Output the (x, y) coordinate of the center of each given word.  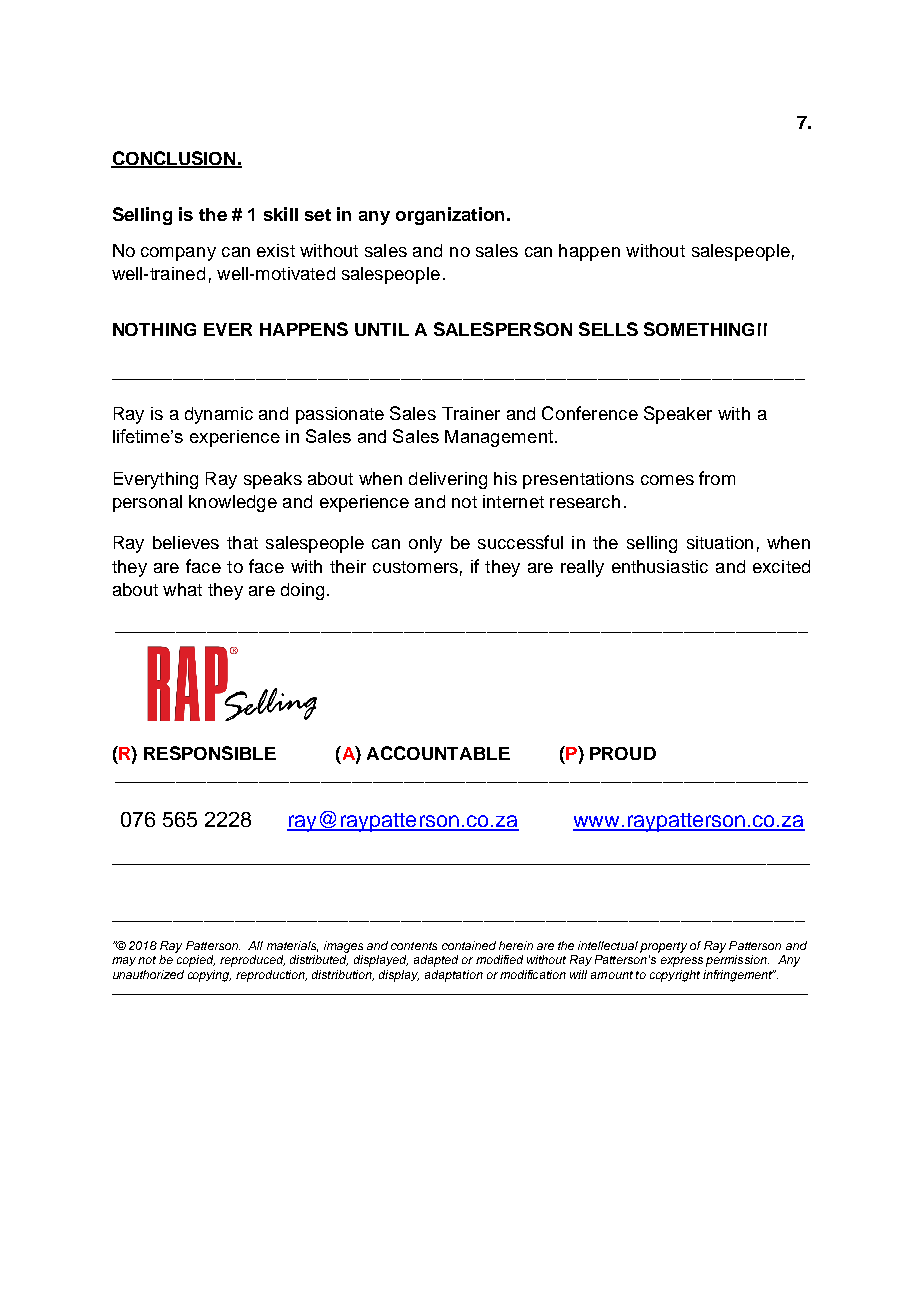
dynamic (219, 415)
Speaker (678, 415)
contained (469, 945)
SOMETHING (699, 329)
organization (450, 216)
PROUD (623, 753)
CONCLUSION (174, 159)
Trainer (471, 413)
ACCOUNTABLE (438, 753)
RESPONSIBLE (210, 753)
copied (196, 961)
